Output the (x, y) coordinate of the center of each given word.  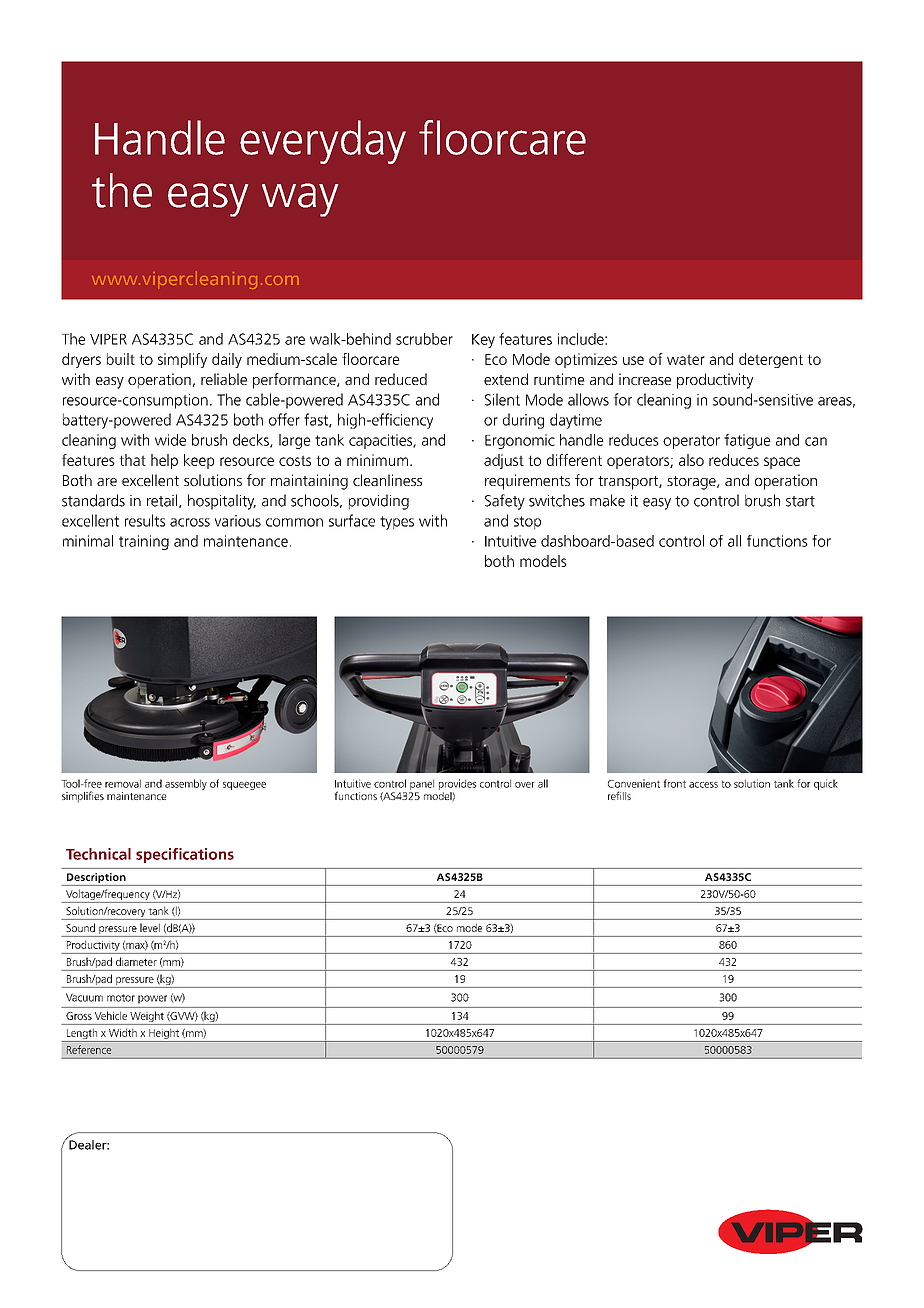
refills (619, 795)
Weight (147, 1018)
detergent (771, 360)
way (300, 200)
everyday (323, 142)
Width (123, 1033)
